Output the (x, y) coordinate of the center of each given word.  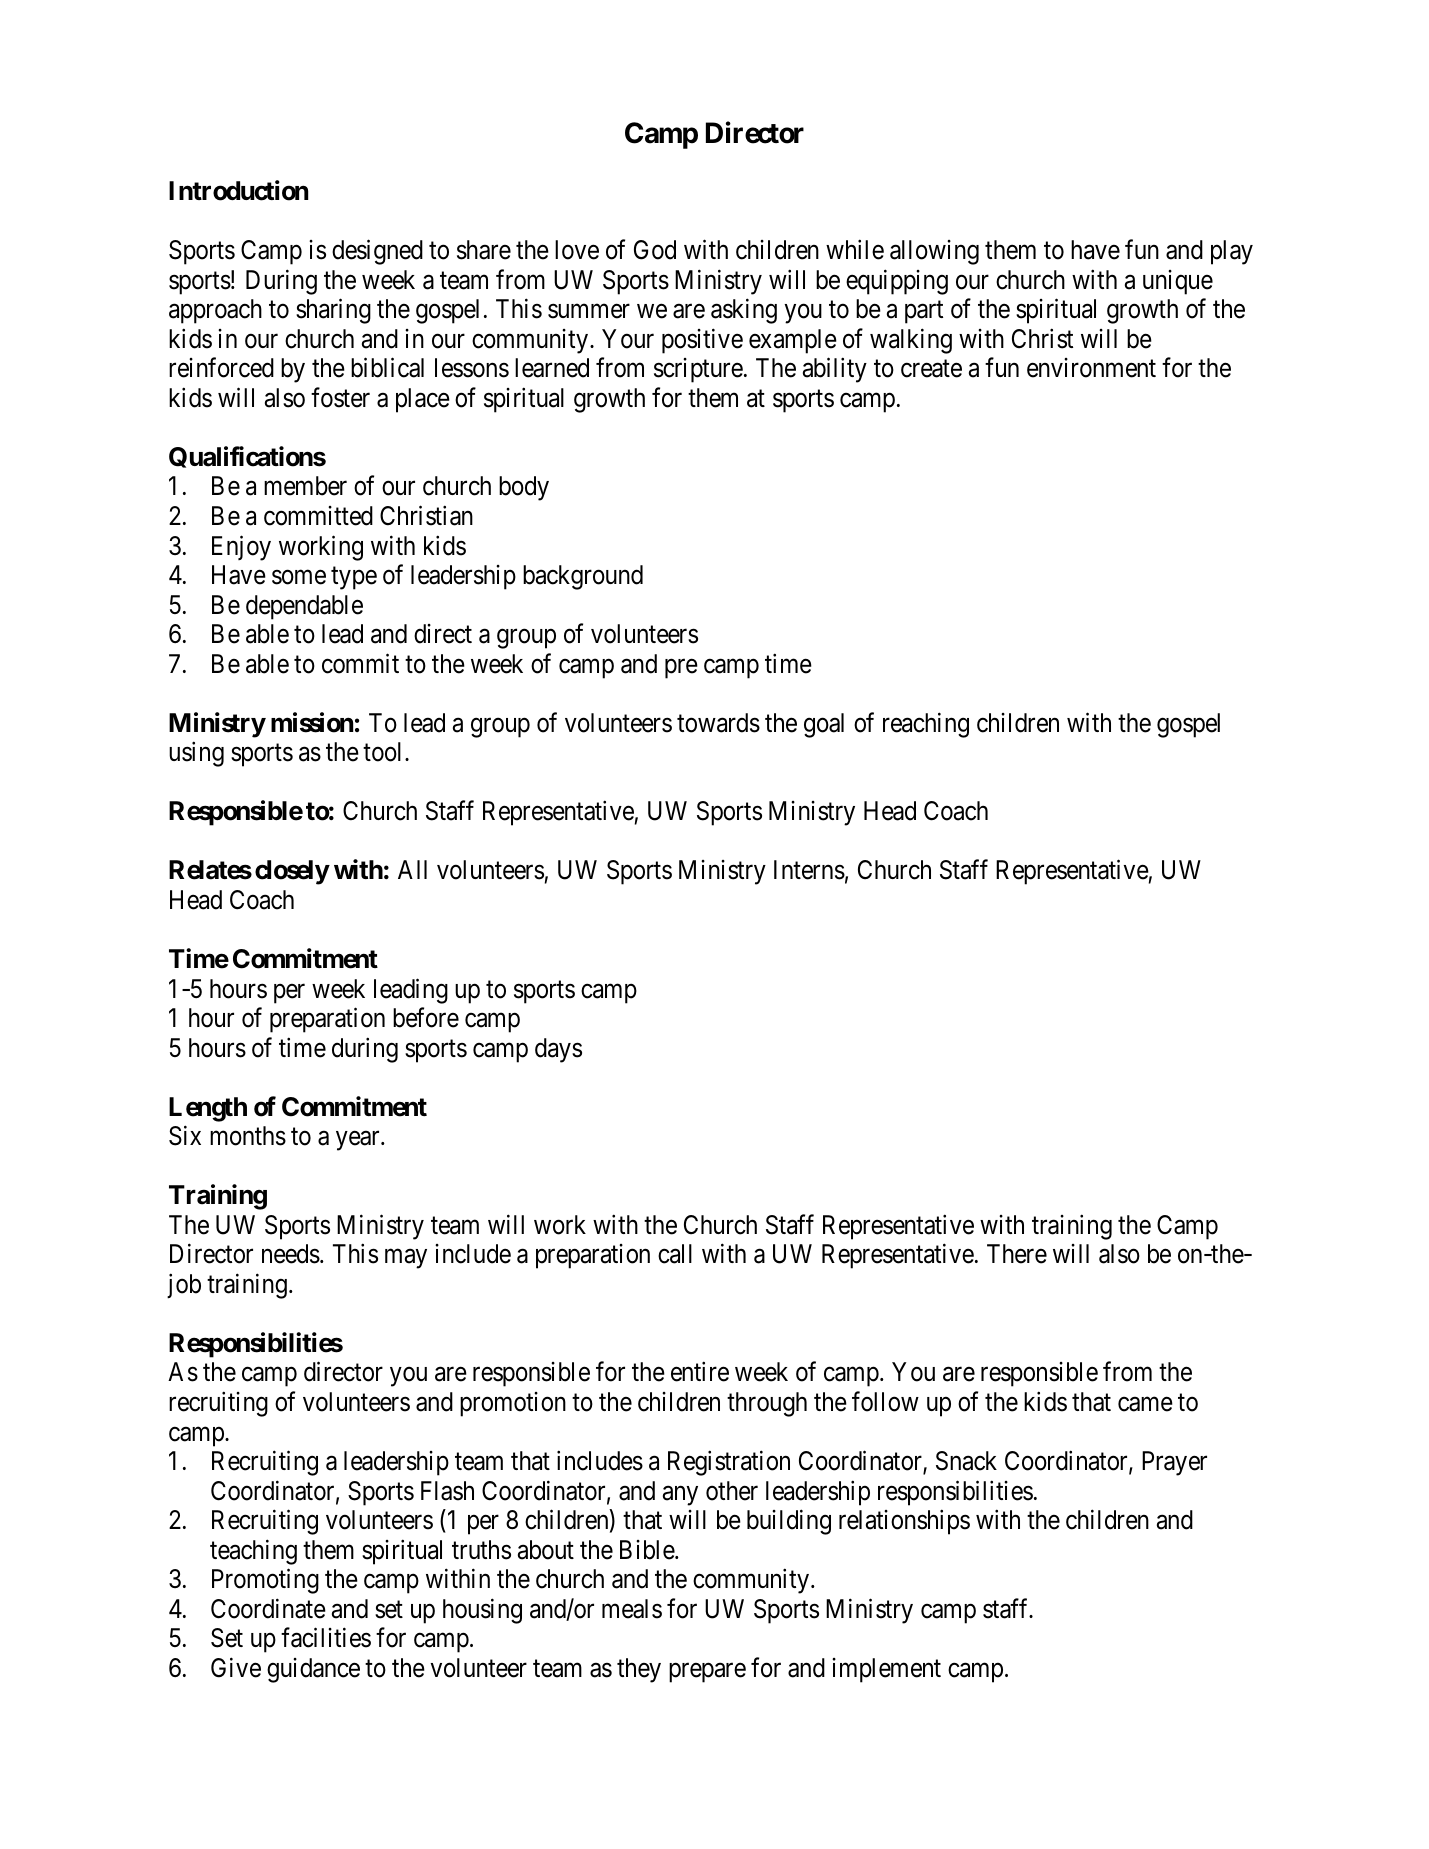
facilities (326, 1638)
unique (1178, 282)
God (655, 250)
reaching (926, 725)
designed (377, 252)
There (1017, 1254)
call (675, 1254)
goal (824, 725)
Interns (809, 870)
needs (291, 1254)
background (583, 577)
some (299, 577)
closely (292, 872)
